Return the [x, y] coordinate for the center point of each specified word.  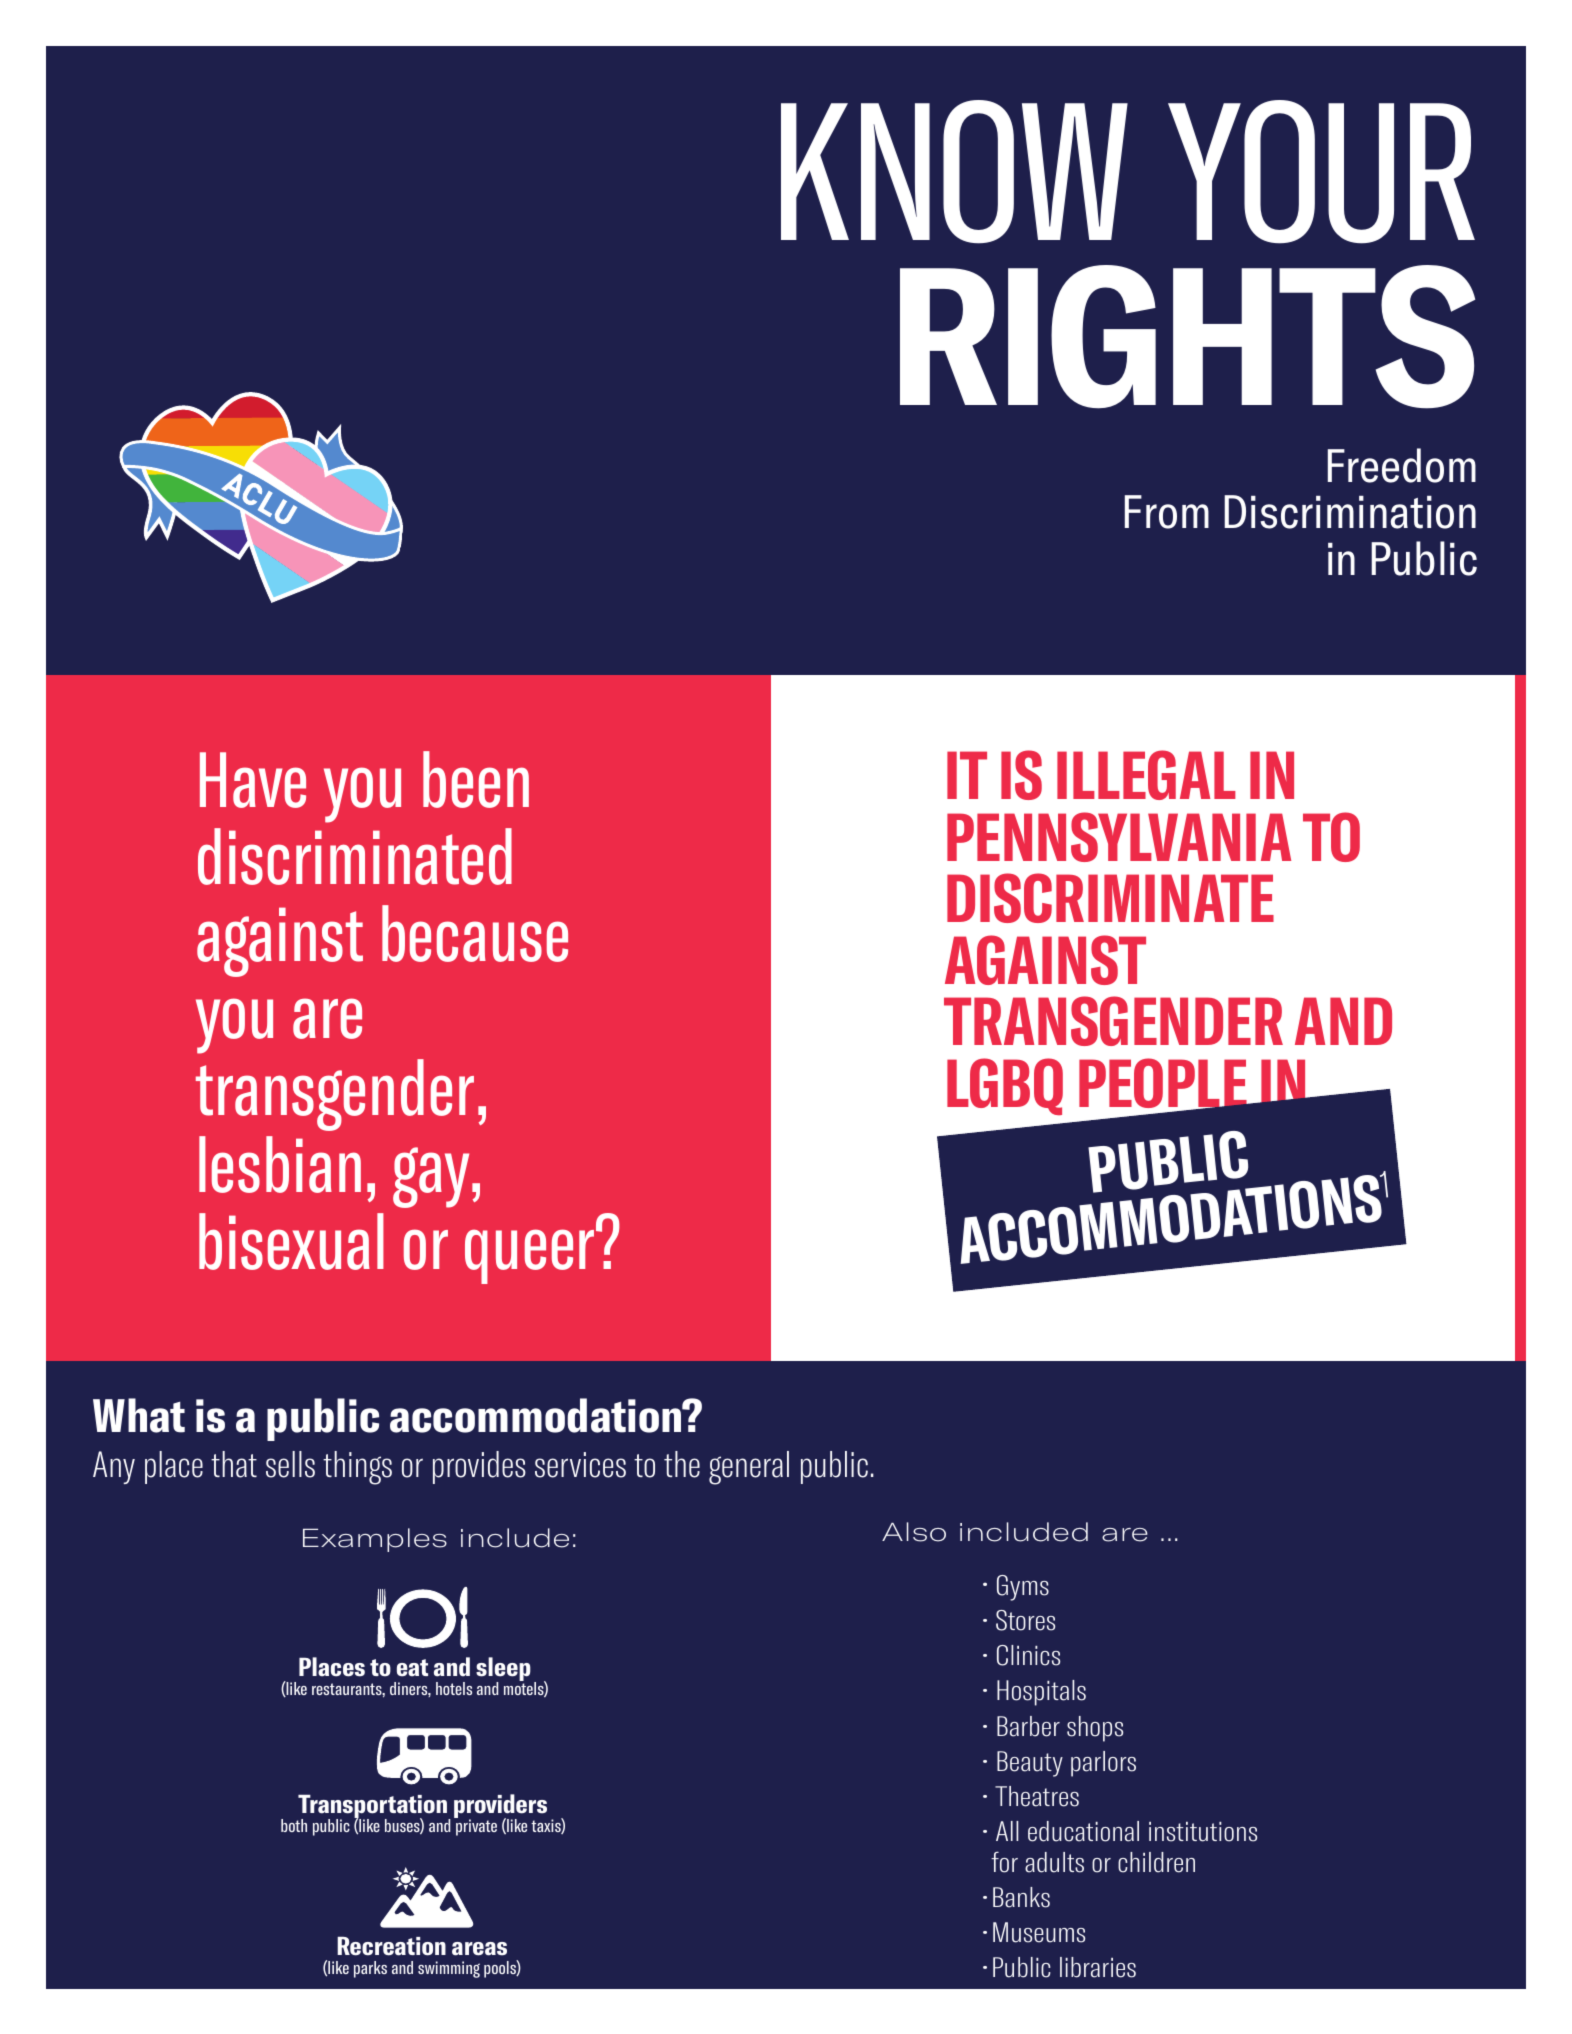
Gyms [1023, 1588]
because [475, 933]
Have [253, 780]
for [1004, 1862]
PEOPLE [1164, 1084]
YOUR [1321, 172]
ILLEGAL [1146, 775]
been [476, 779]
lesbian [280, 1164]
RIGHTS [1187, 337]
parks [370, 1969]
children [1156, 1862]
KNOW [954, 172]
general [749, 1468]
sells [290, 1464]
